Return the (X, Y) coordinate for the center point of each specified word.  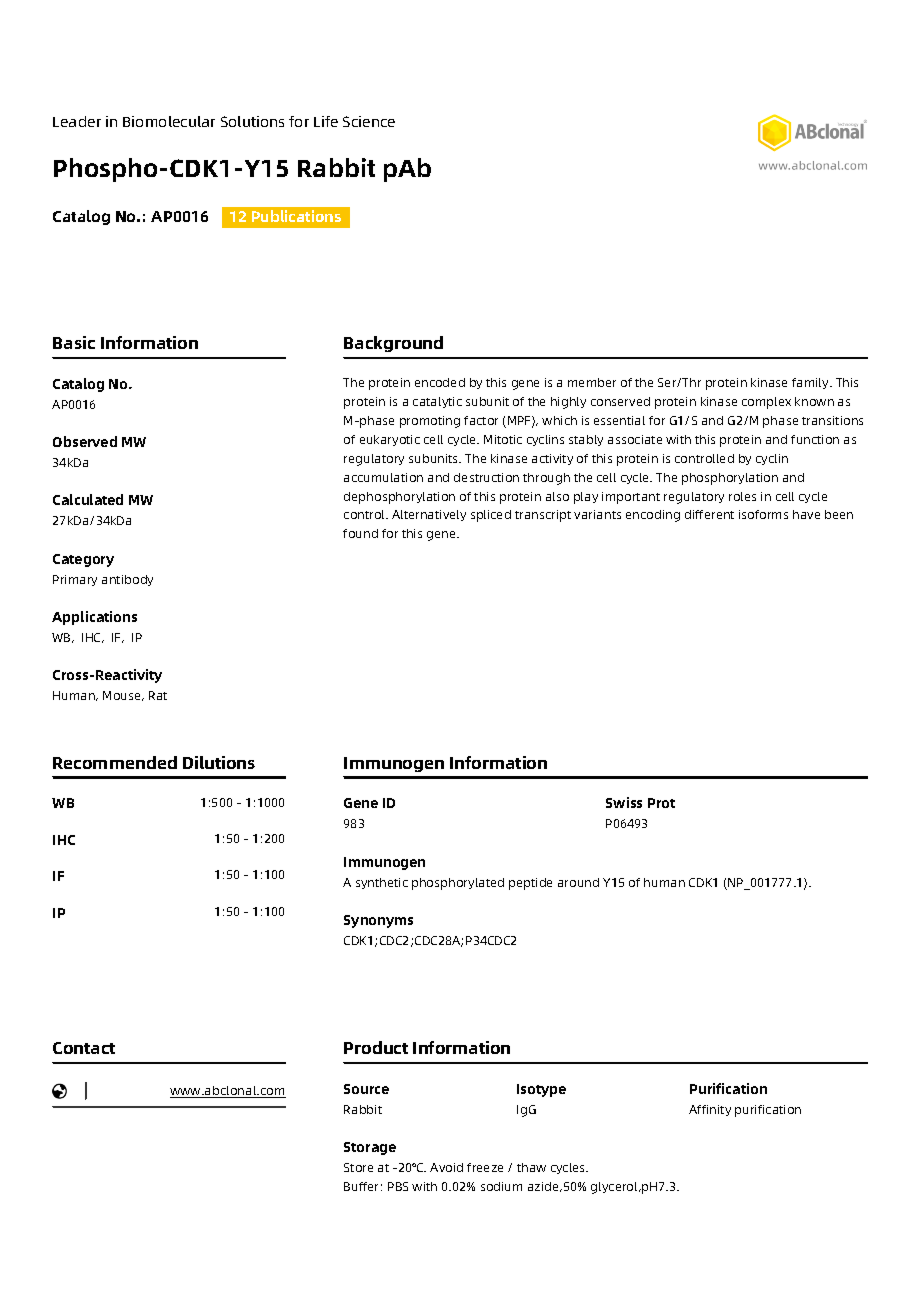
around (578, 882)
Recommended (115, 762)
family (811, 383)
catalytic (437, 402)
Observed (85, 441)
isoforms (763, 514)
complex (766, 403)
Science (369, 121)
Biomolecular (169, 121)
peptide (530, 884)
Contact (84, 1048)
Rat (158, 695)
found (360, 533)
